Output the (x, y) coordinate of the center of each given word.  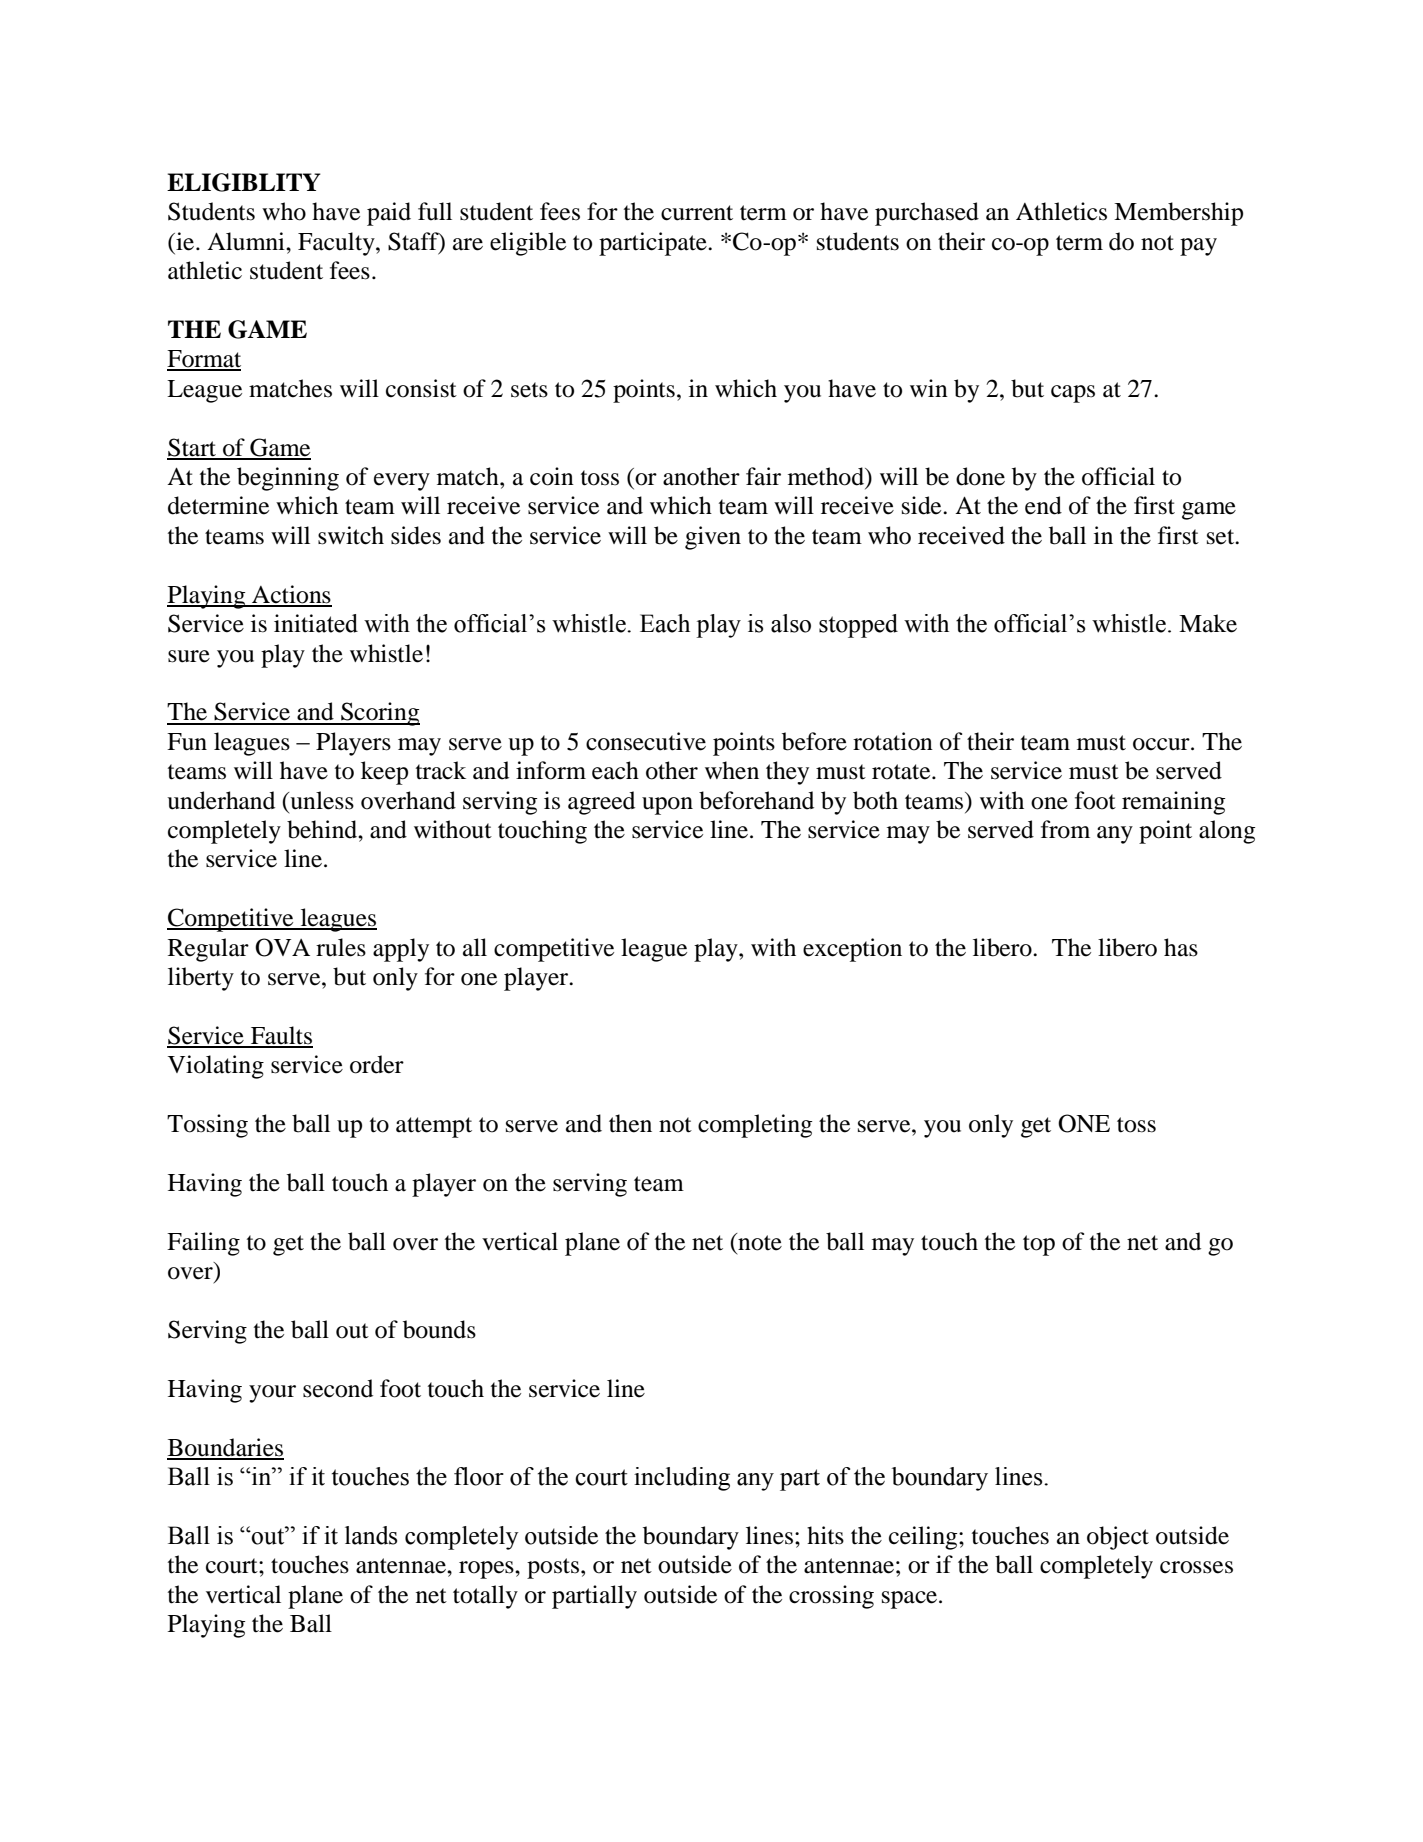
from (1065, 829)
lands (371, 1535)
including (682, 1479)
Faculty (337, 244)
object (1118, 1538)
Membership (1178, 214)
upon (667, 806)
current (697, 213)
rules (341, 947)
